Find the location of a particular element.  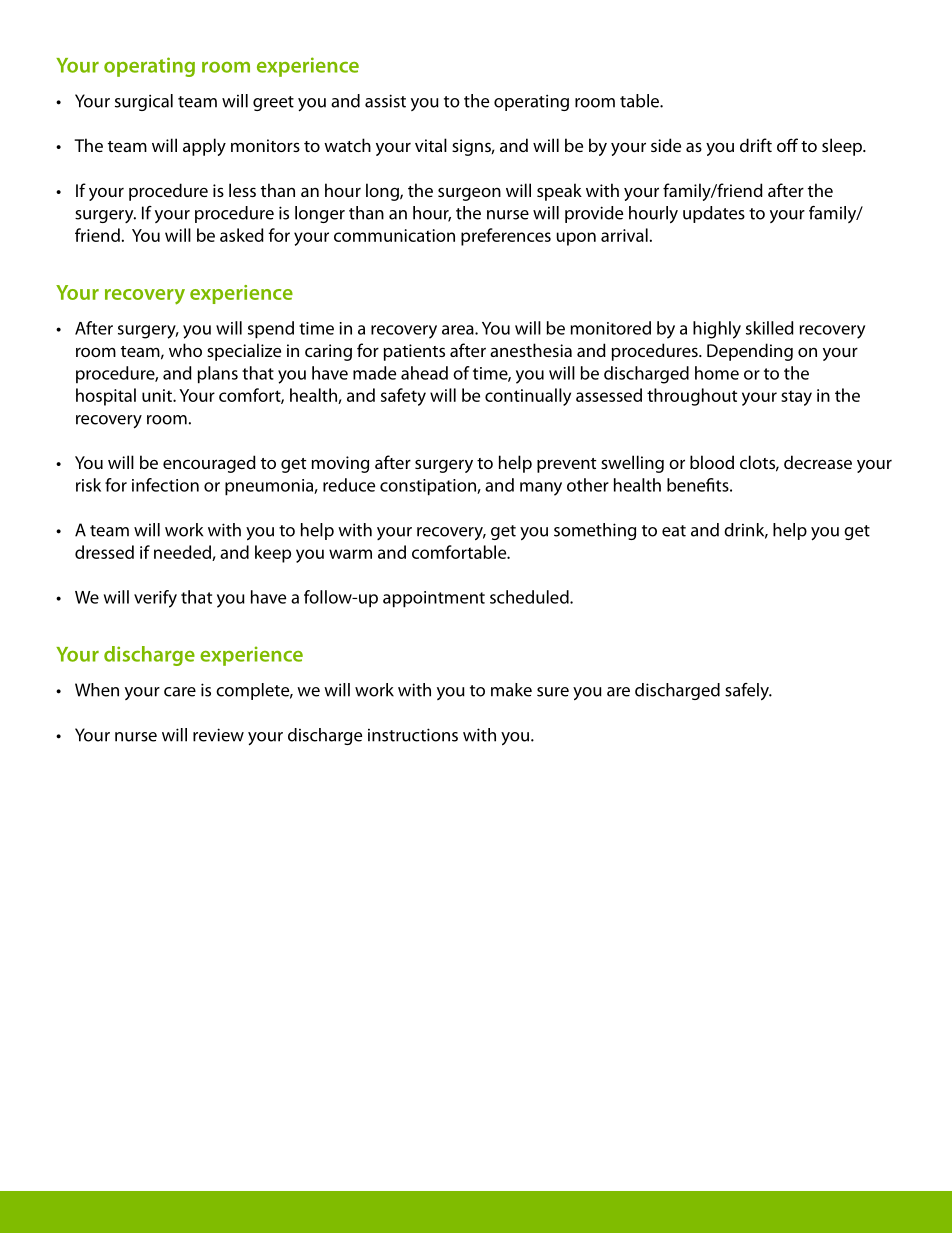

care is located at coordinates (180, 692).
